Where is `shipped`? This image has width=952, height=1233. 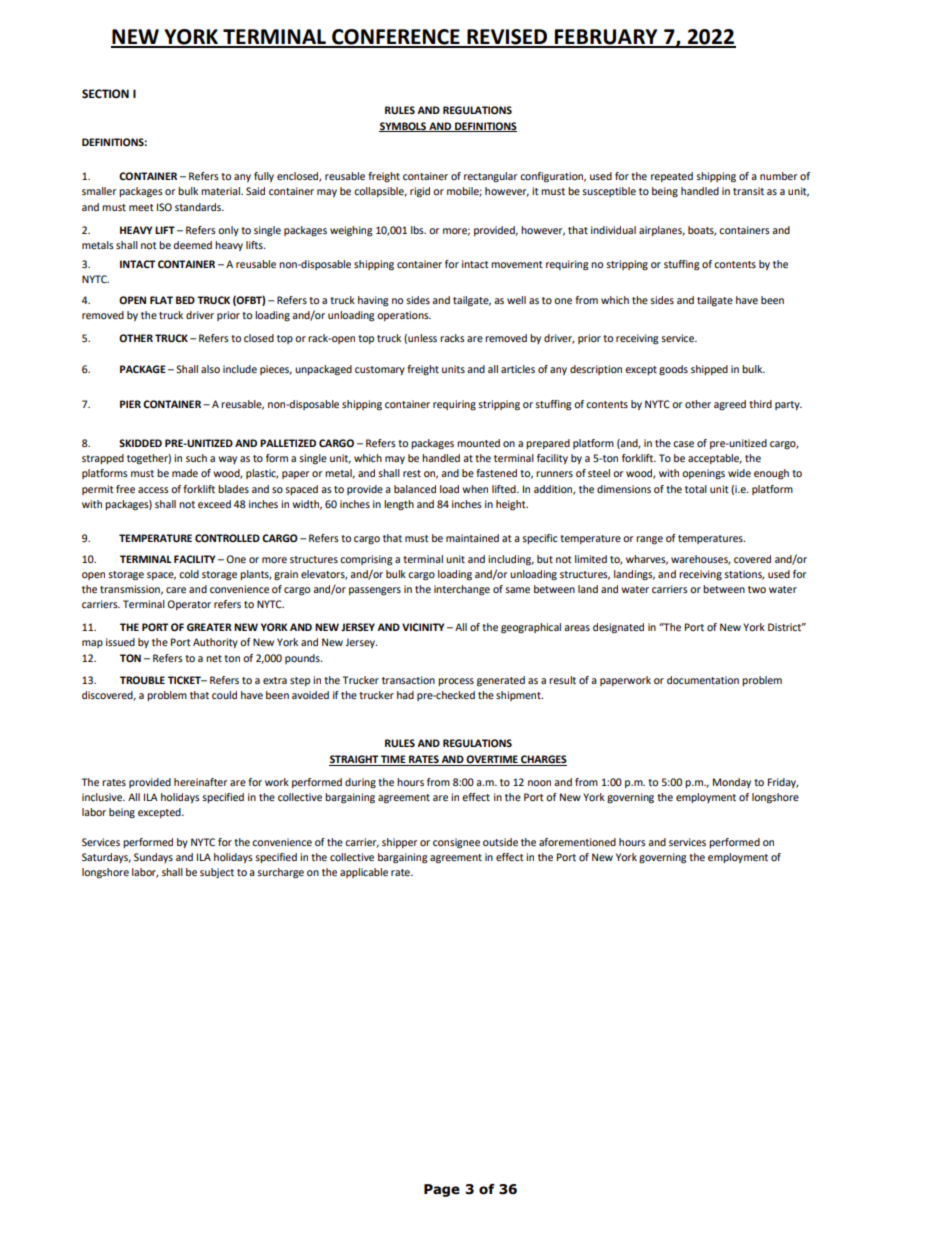 shipped is located at coordinates (709, 370).
